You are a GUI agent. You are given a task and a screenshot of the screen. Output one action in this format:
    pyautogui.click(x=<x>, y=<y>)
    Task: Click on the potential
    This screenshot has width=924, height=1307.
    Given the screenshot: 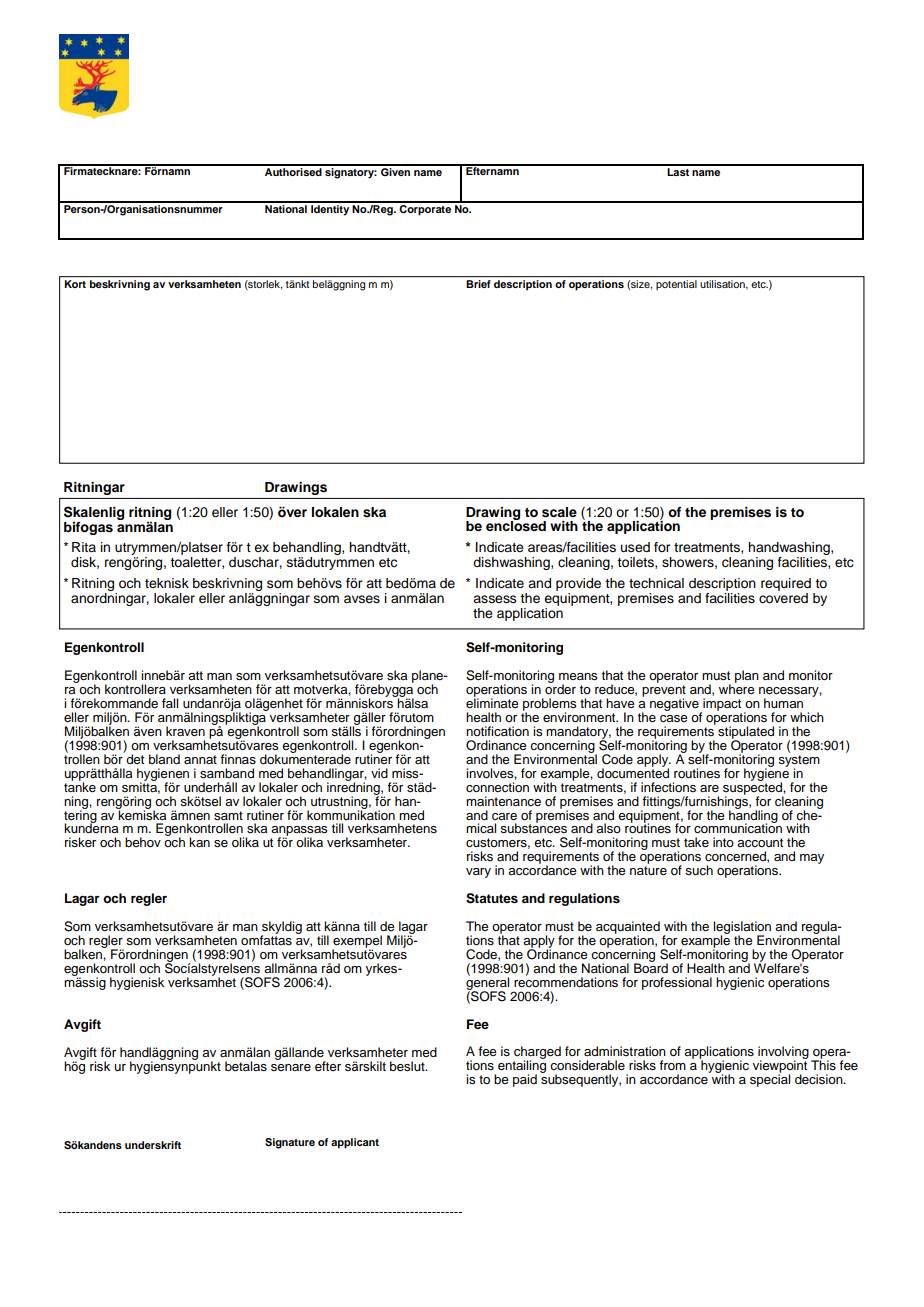 What is the action you would take?
    pyautogui.click(x=676, y=285)
